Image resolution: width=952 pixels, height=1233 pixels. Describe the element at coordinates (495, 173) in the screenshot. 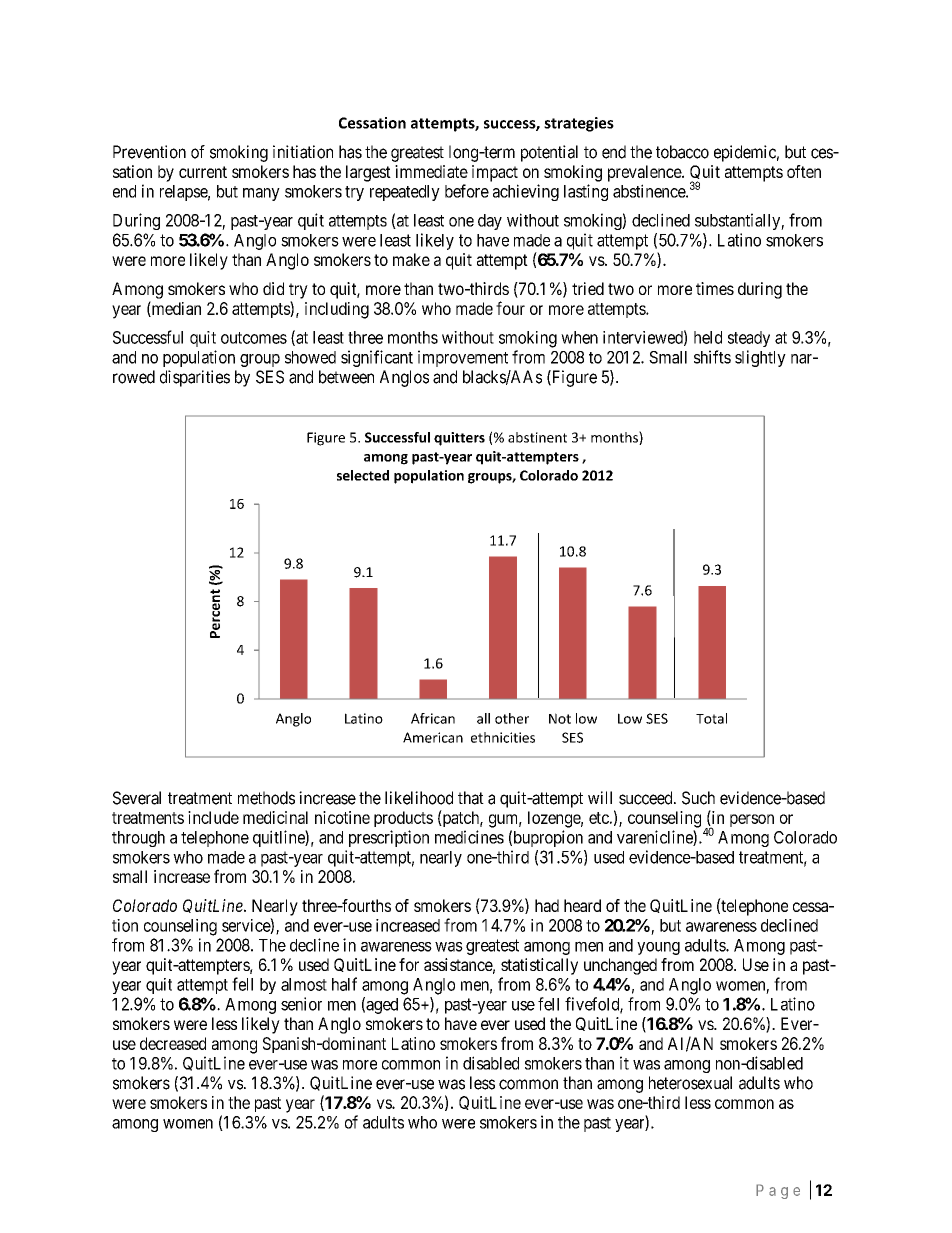

I see `impact` at that location.
